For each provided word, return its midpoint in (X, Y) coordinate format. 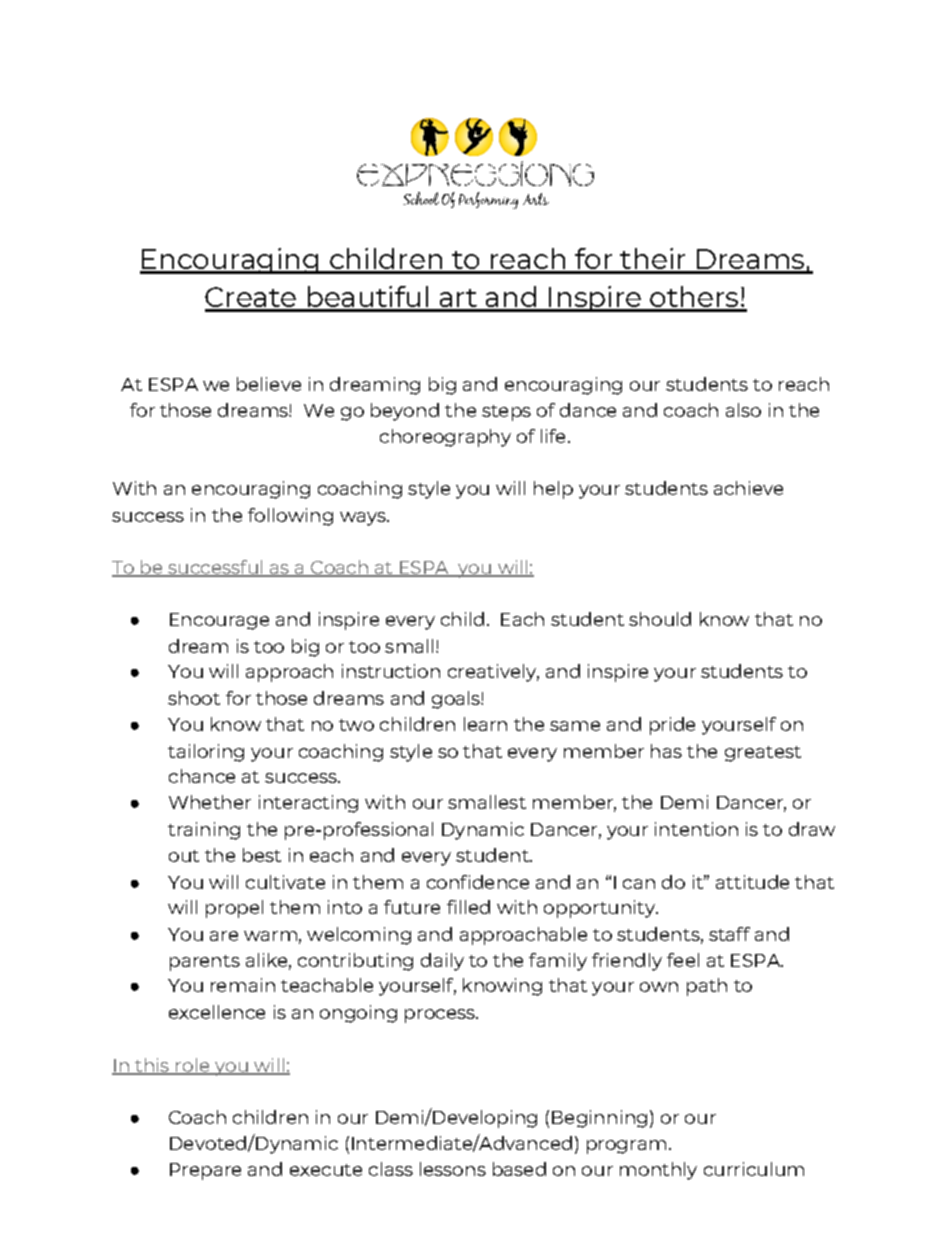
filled (468, 907)
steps (506, 413)
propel (234, 909)
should (660, 619)
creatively (493, 673)
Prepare (205, 1171)
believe (269, 384)
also (743, 410)
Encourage (219, 621)
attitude (752, 882)
